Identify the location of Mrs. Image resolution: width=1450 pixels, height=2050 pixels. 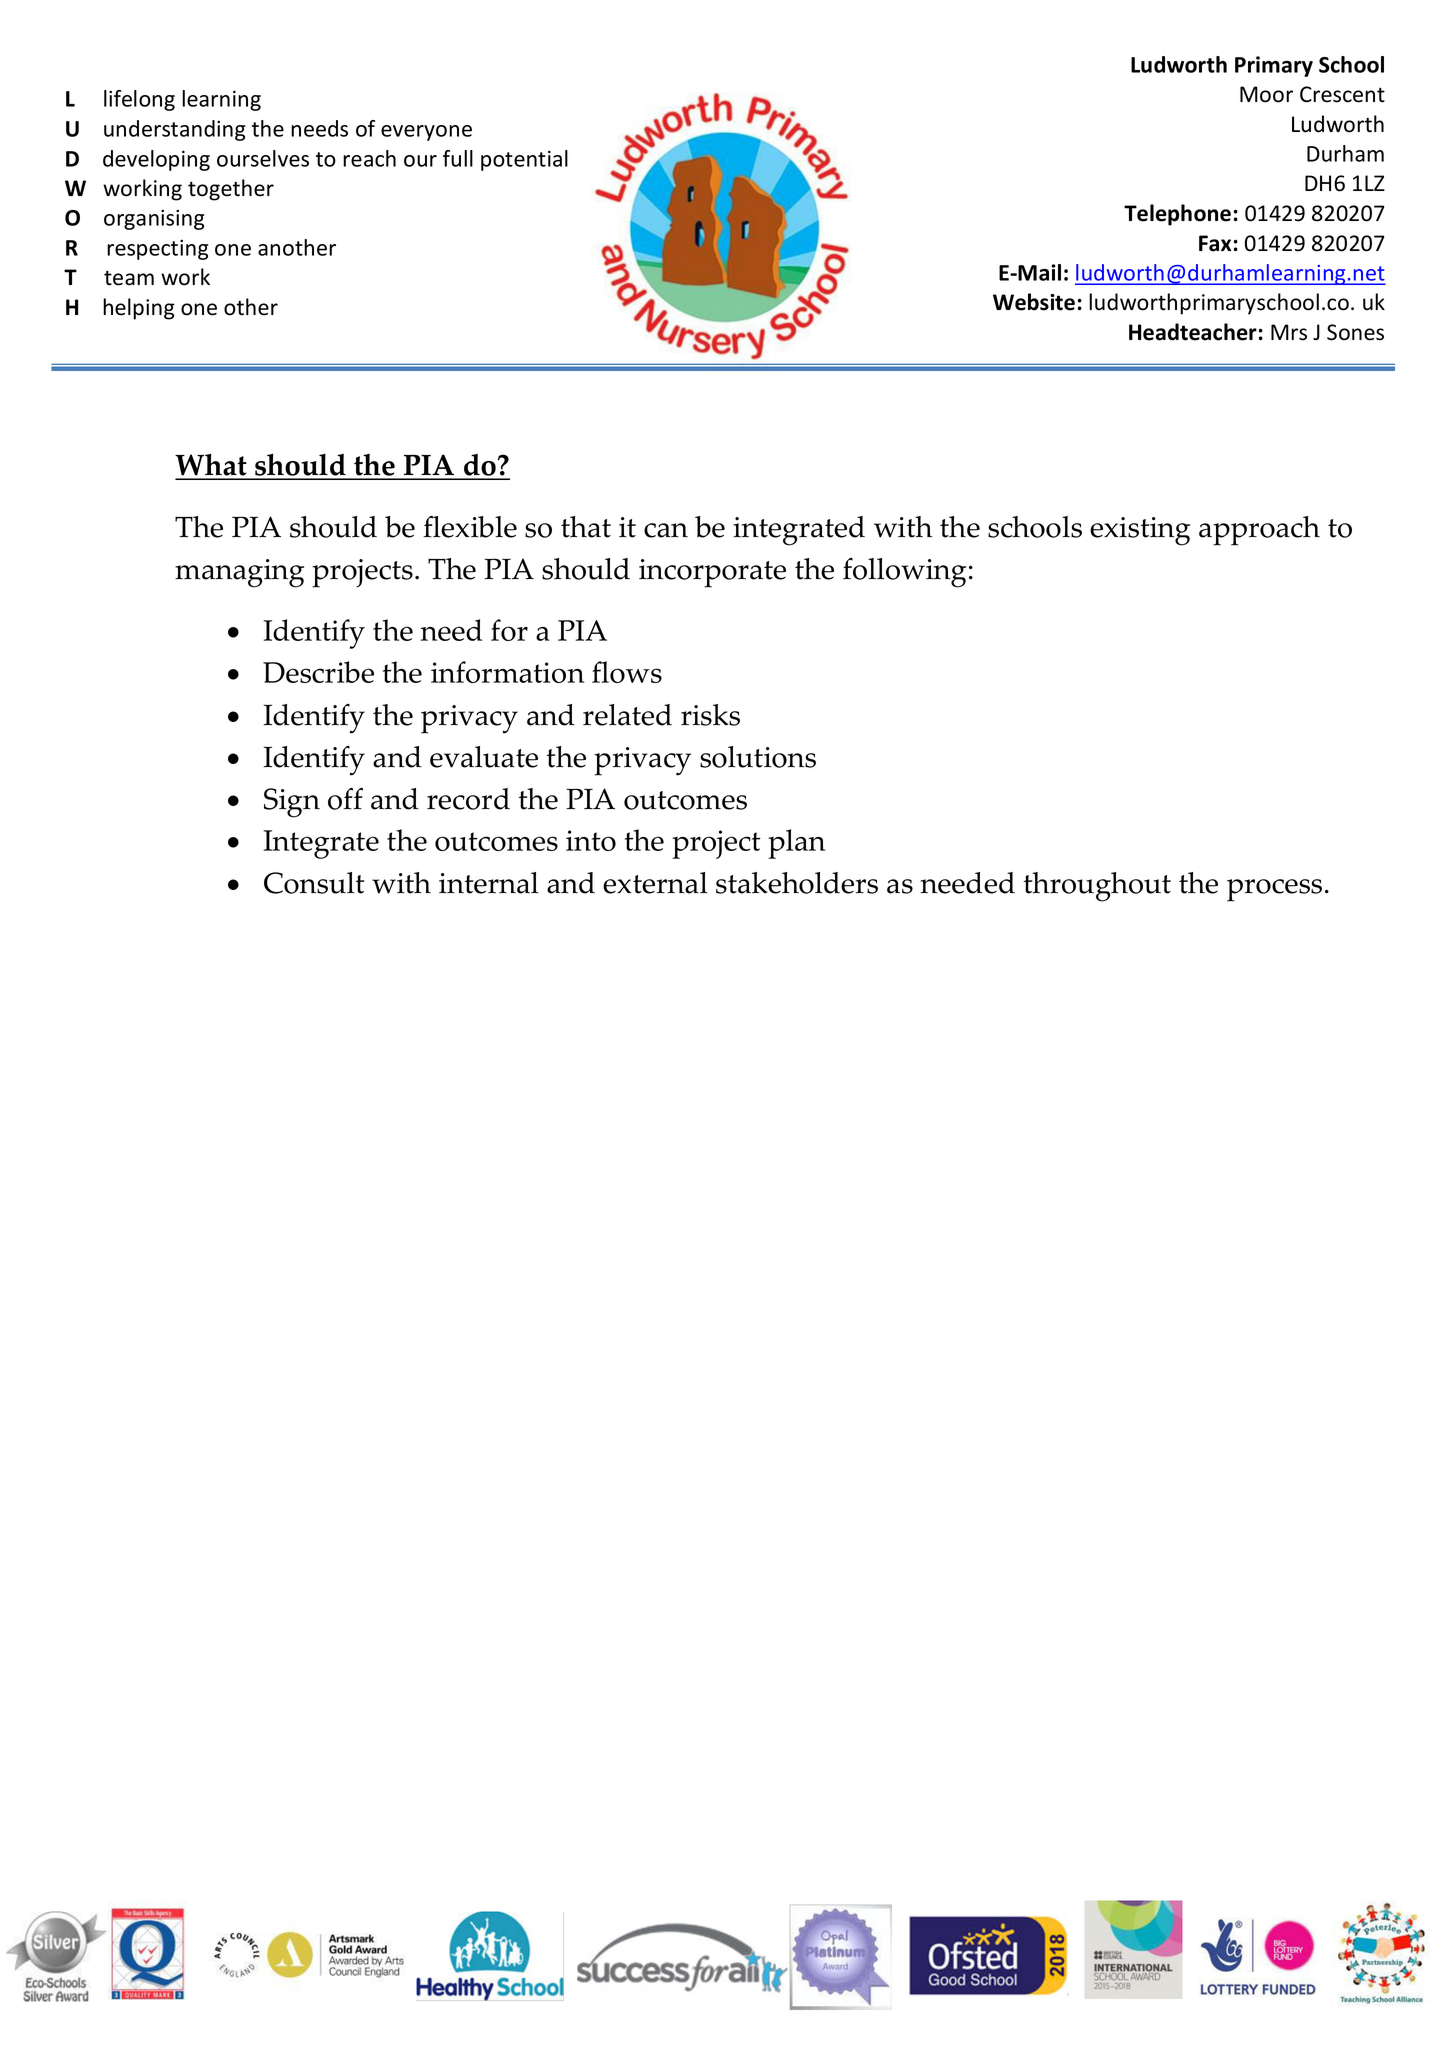
(1289, 332).
